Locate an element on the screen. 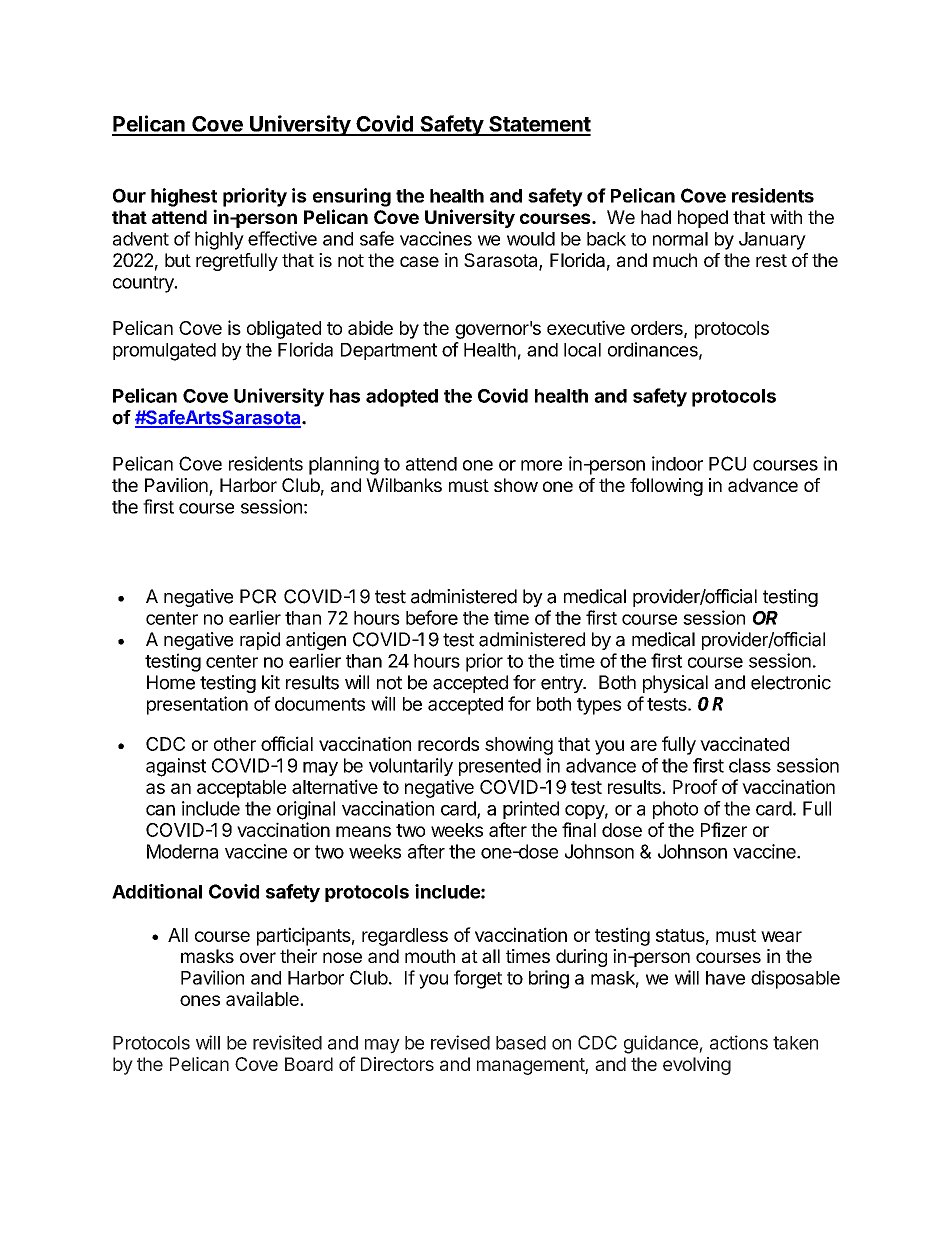 The width and height of the screenshot is (952, 1233). ones is located at coordinates (200, 1000).
